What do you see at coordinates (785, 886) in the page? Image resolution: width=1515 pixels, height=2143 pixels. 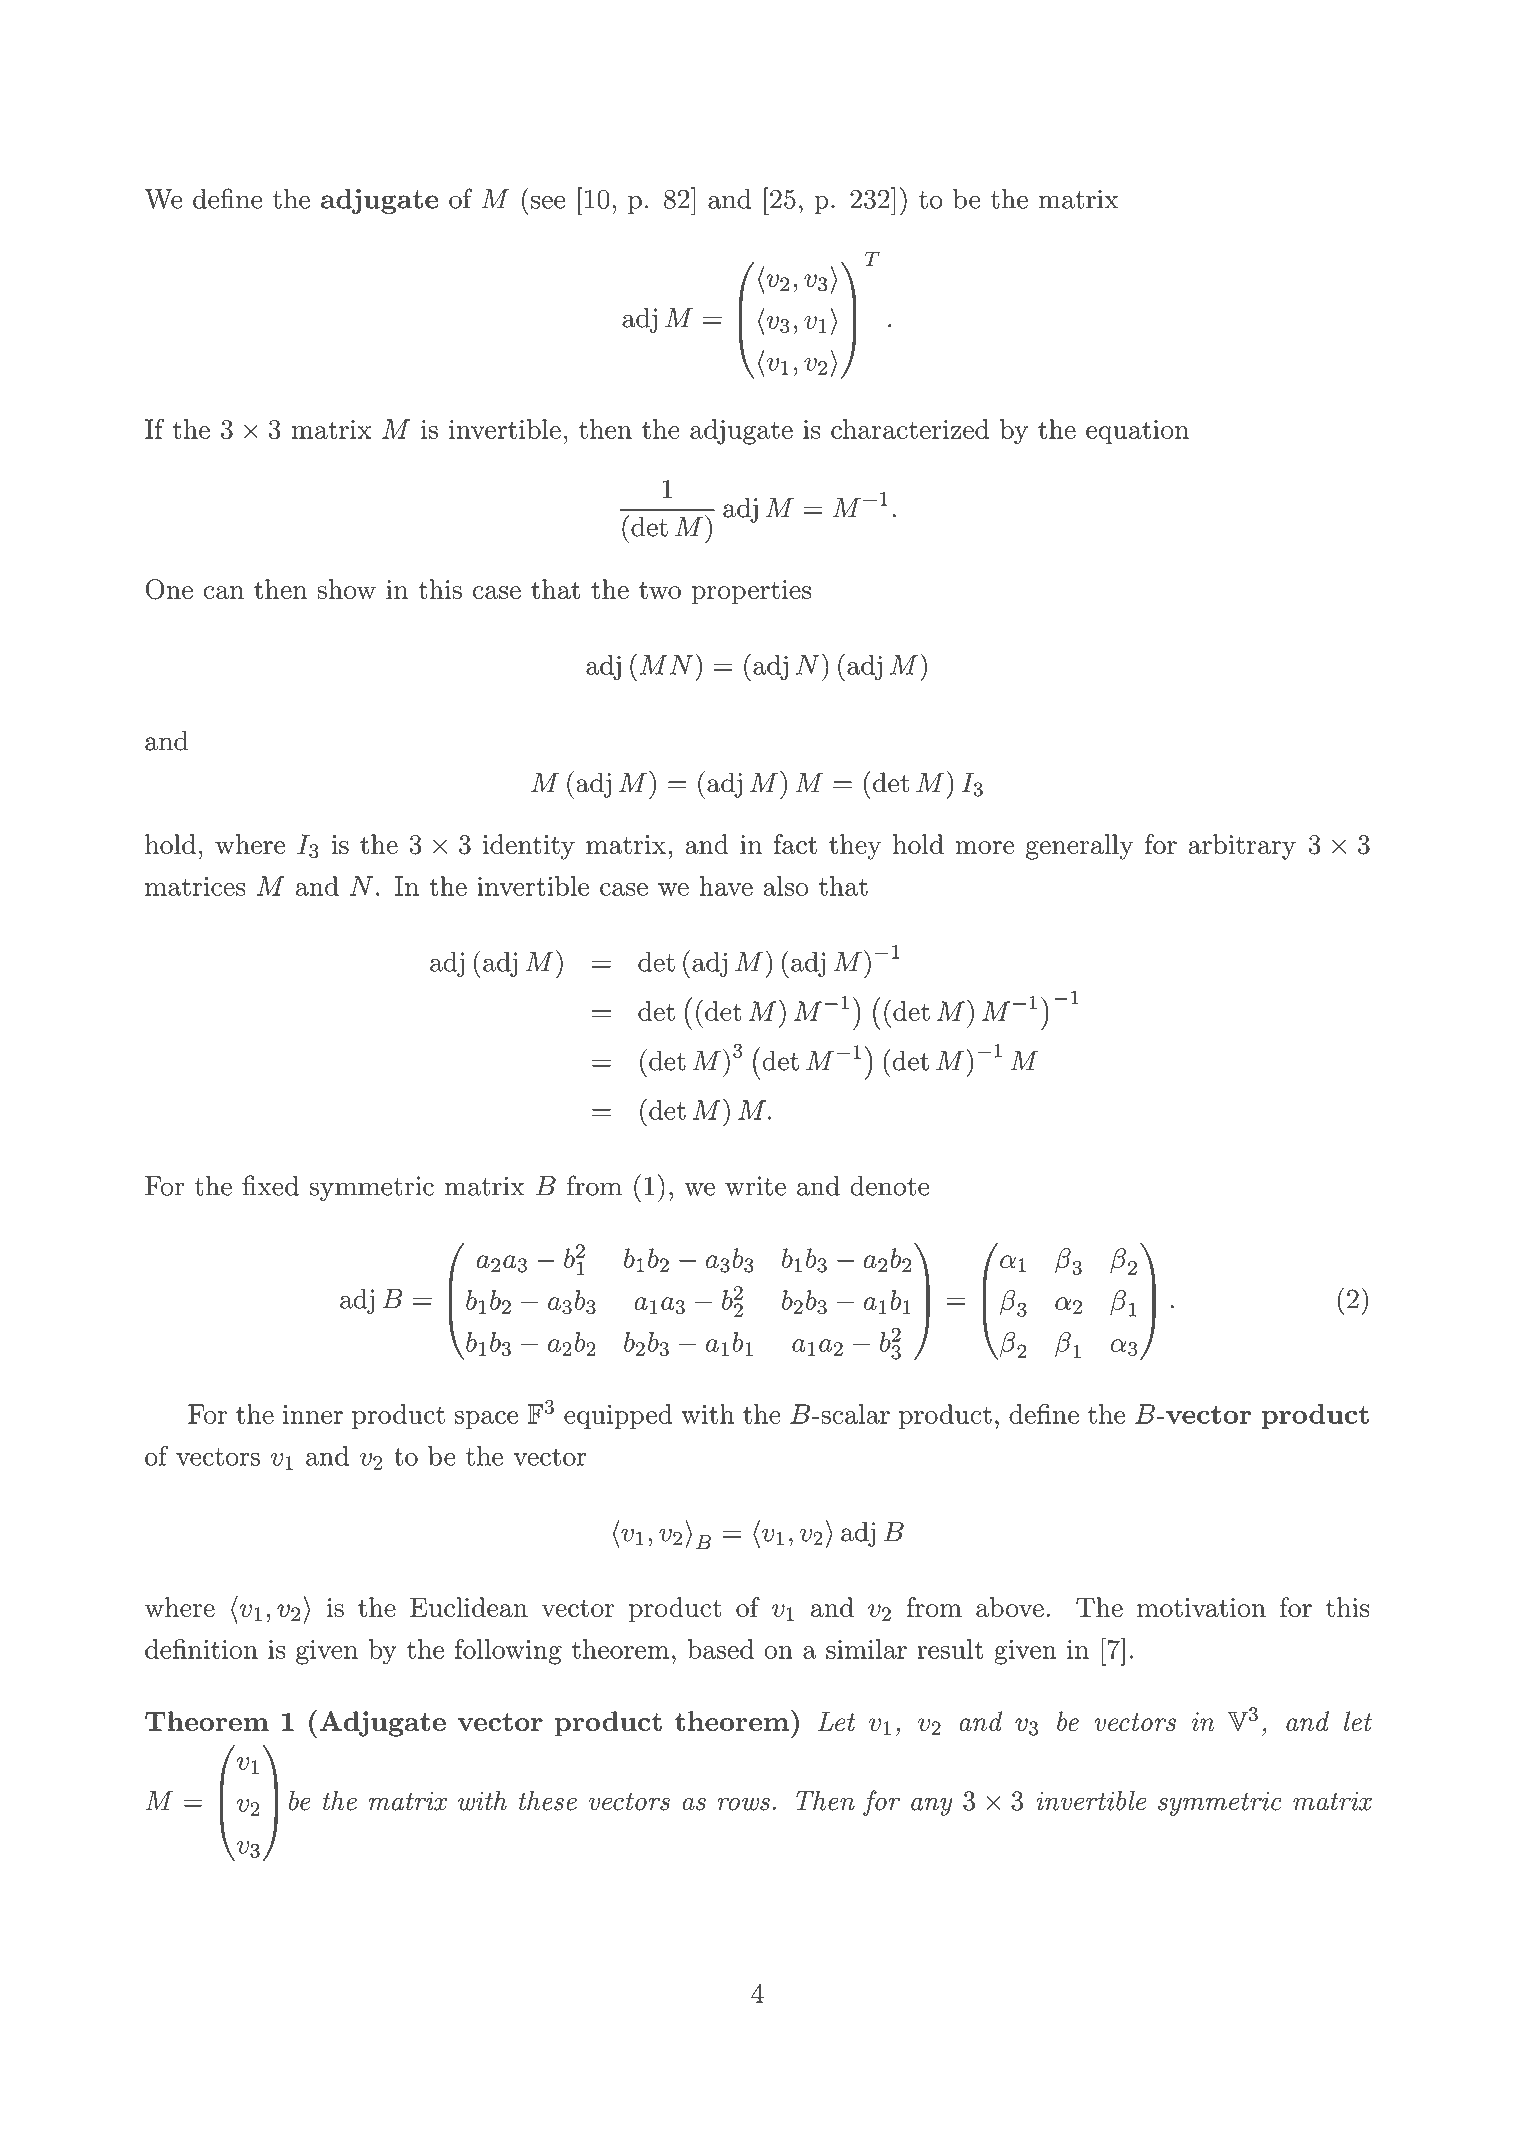 I see `also` at bounding box center [785, 886].
